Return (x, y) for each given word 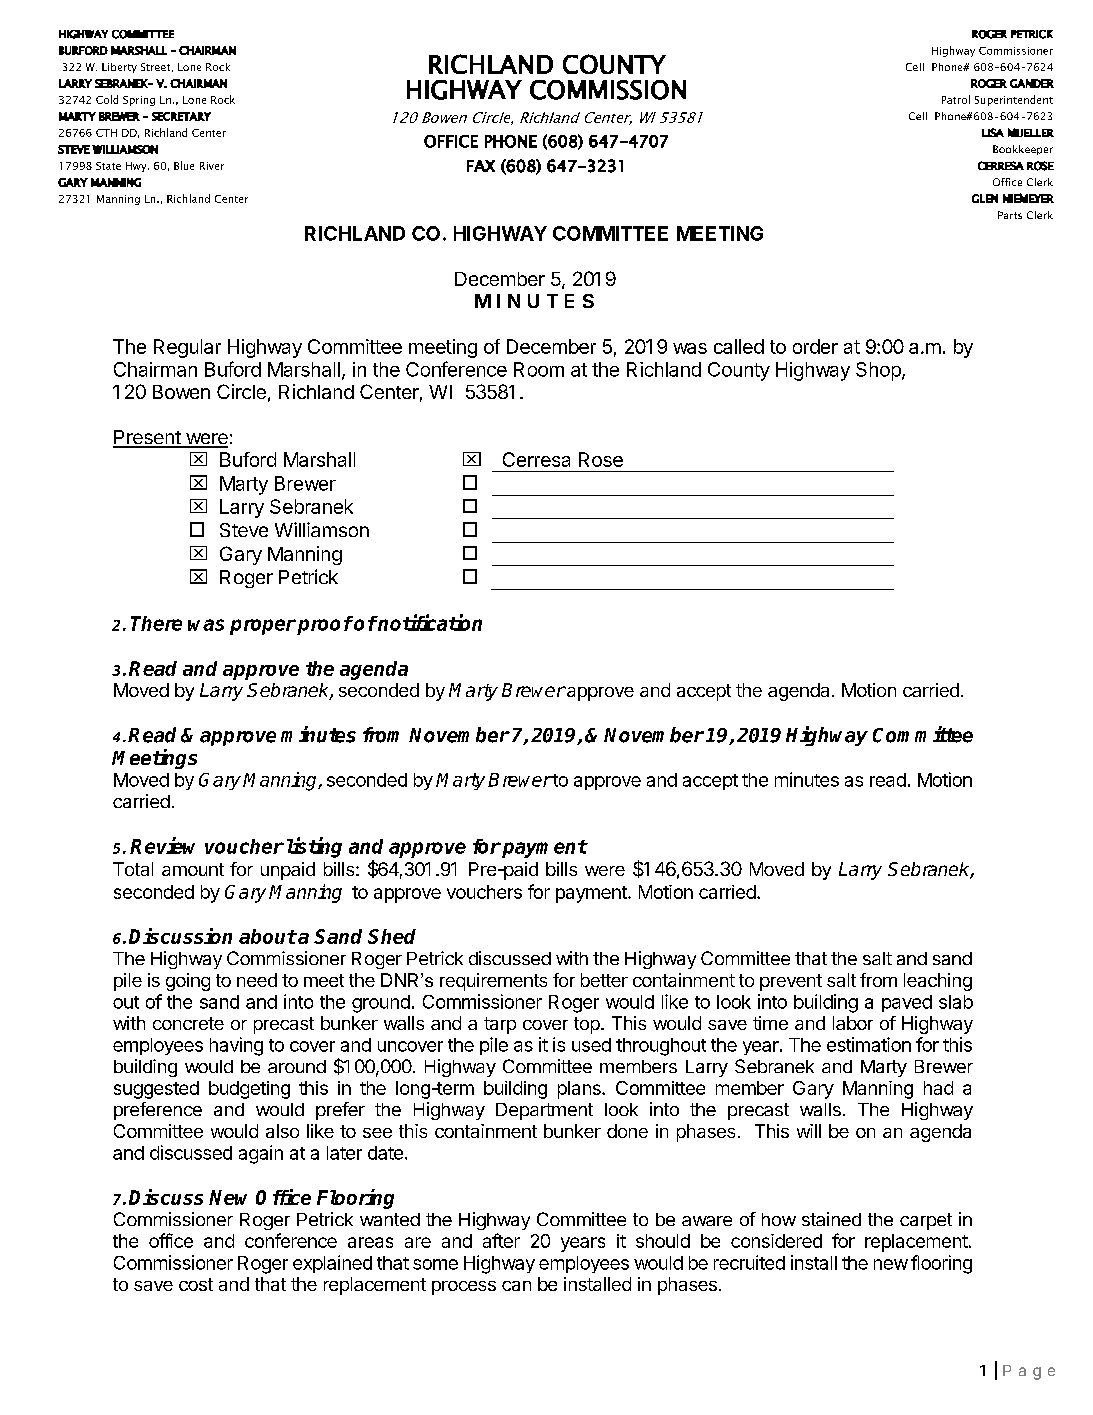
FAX (481, 166)
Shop (879, 371)
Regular (187, 348)
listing (314, 847)
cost (196, 1284)
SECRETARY (181, 116)
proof (325, 625)
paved (907, 1003)
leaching (938, 982)
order (815, 346)
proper (263, 627)
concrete (188, 1023)
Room (539, 369)
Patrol (956, 99)
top (588, 1025)
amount (193, 869)
